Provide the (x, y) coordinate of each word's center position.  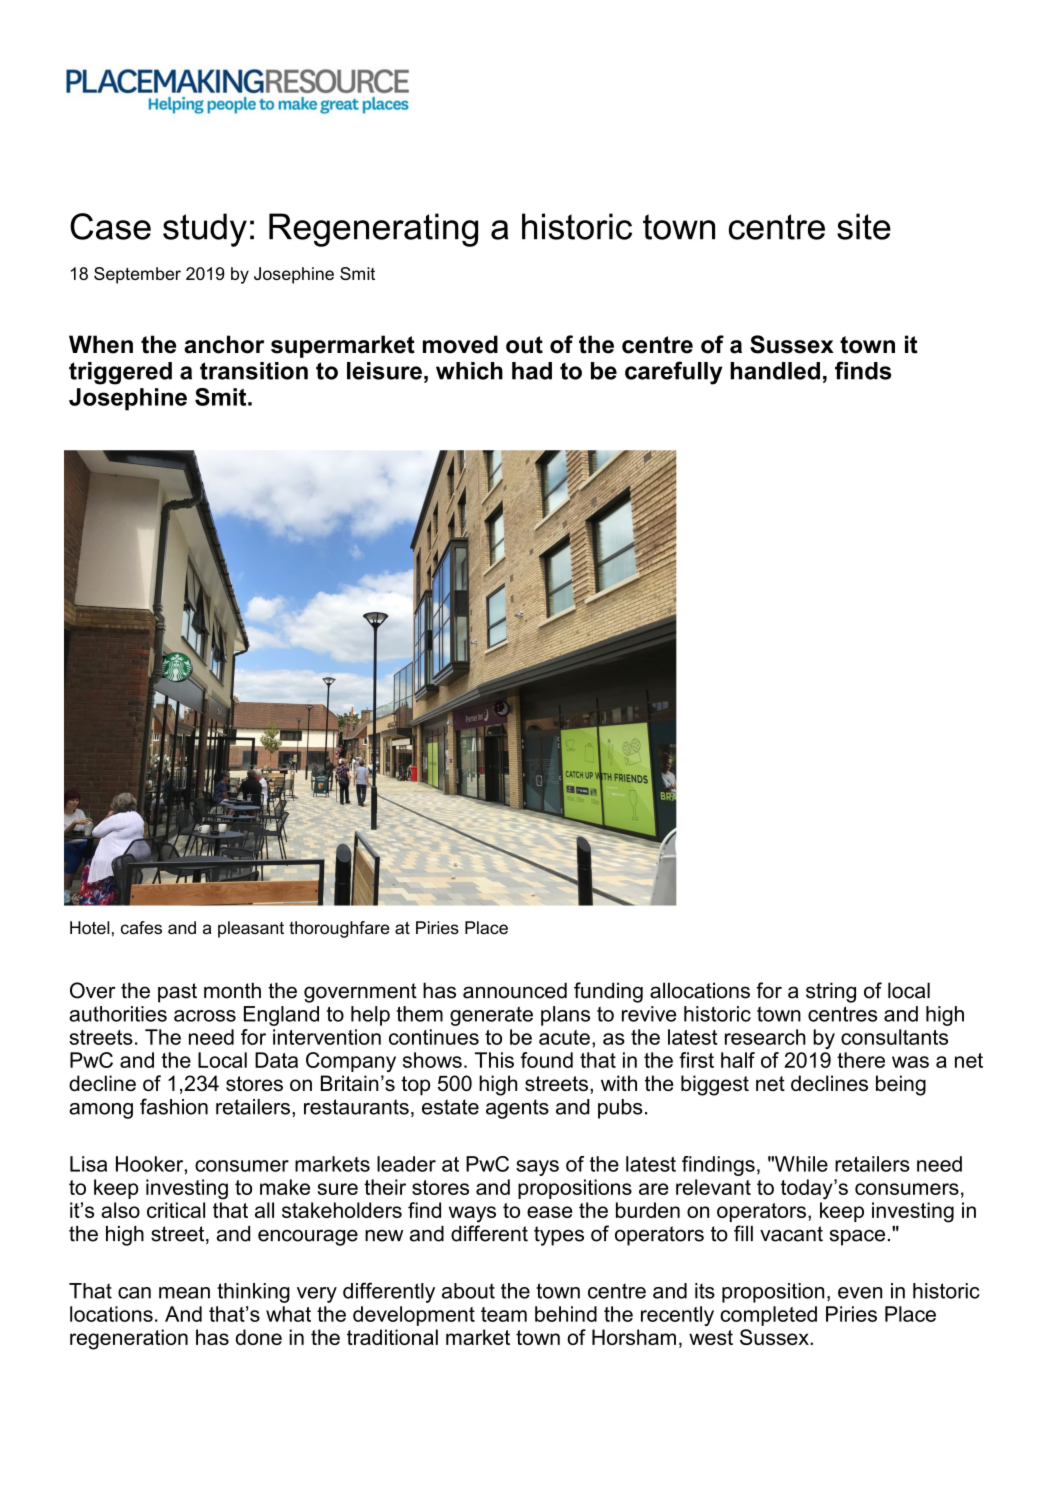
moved (460, 344)
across (205, 1016)
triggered (120, 373)
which (469, 371)
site (864, 226)
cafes (141, 928)
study (205, 230)
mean (184, 1293)
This (494, 1060)
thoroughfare (339, 929)
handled (775, 371)
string (831, 992)
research (765, 1037)
